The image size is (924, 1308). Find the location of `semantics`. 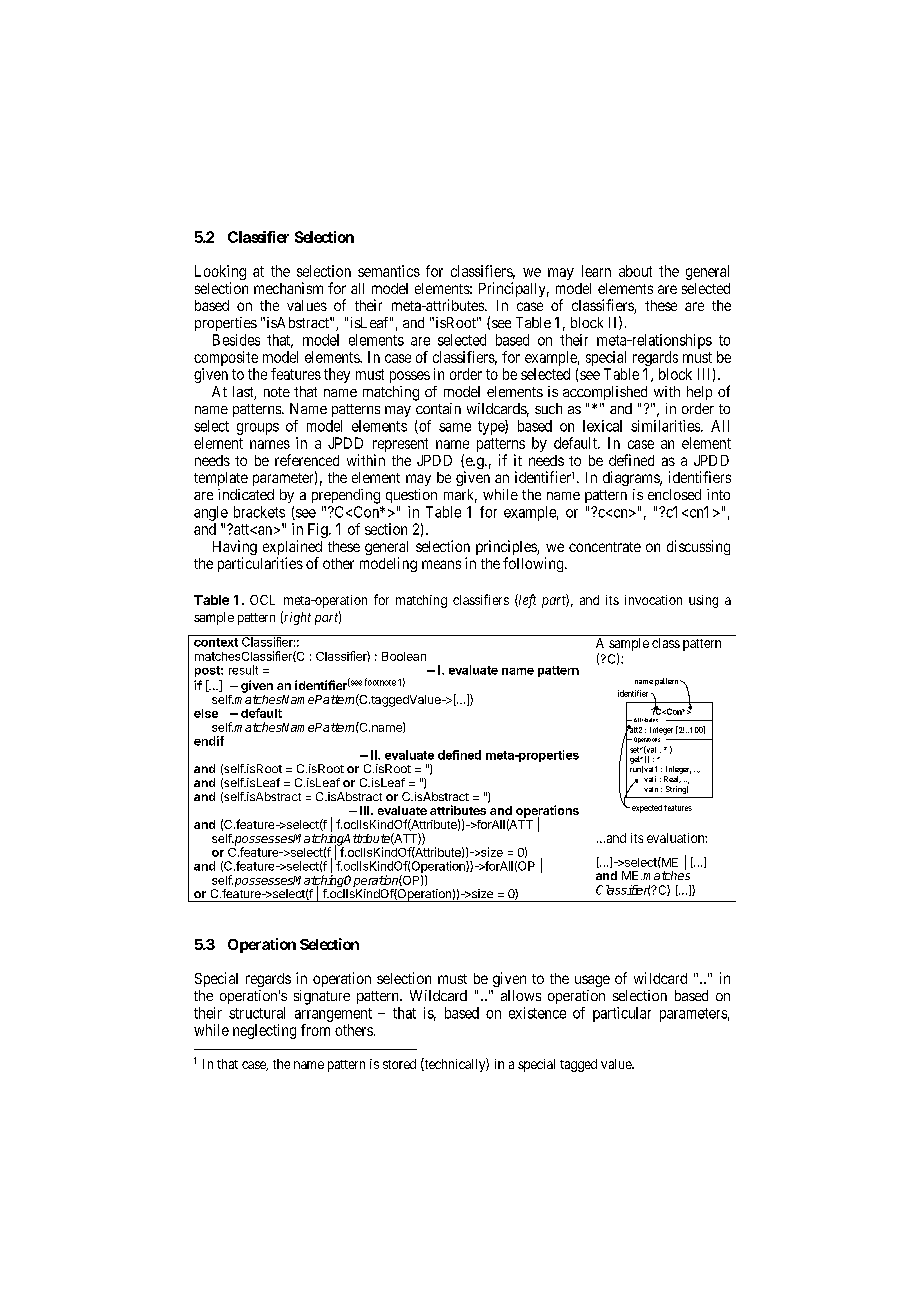

semantics is located at coordinates (389, 271).
